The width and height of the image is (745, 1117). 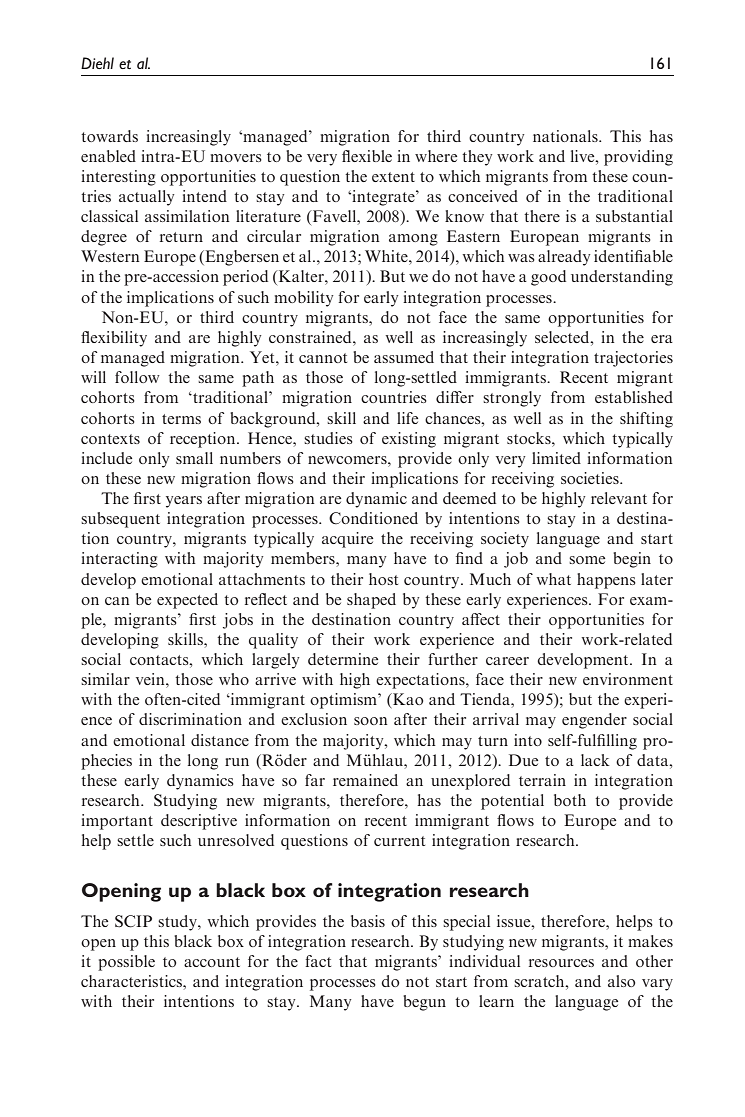 What do you see at coordinates (365, 780) in the image?
I see `remained` at bounding box center [365, 780].
